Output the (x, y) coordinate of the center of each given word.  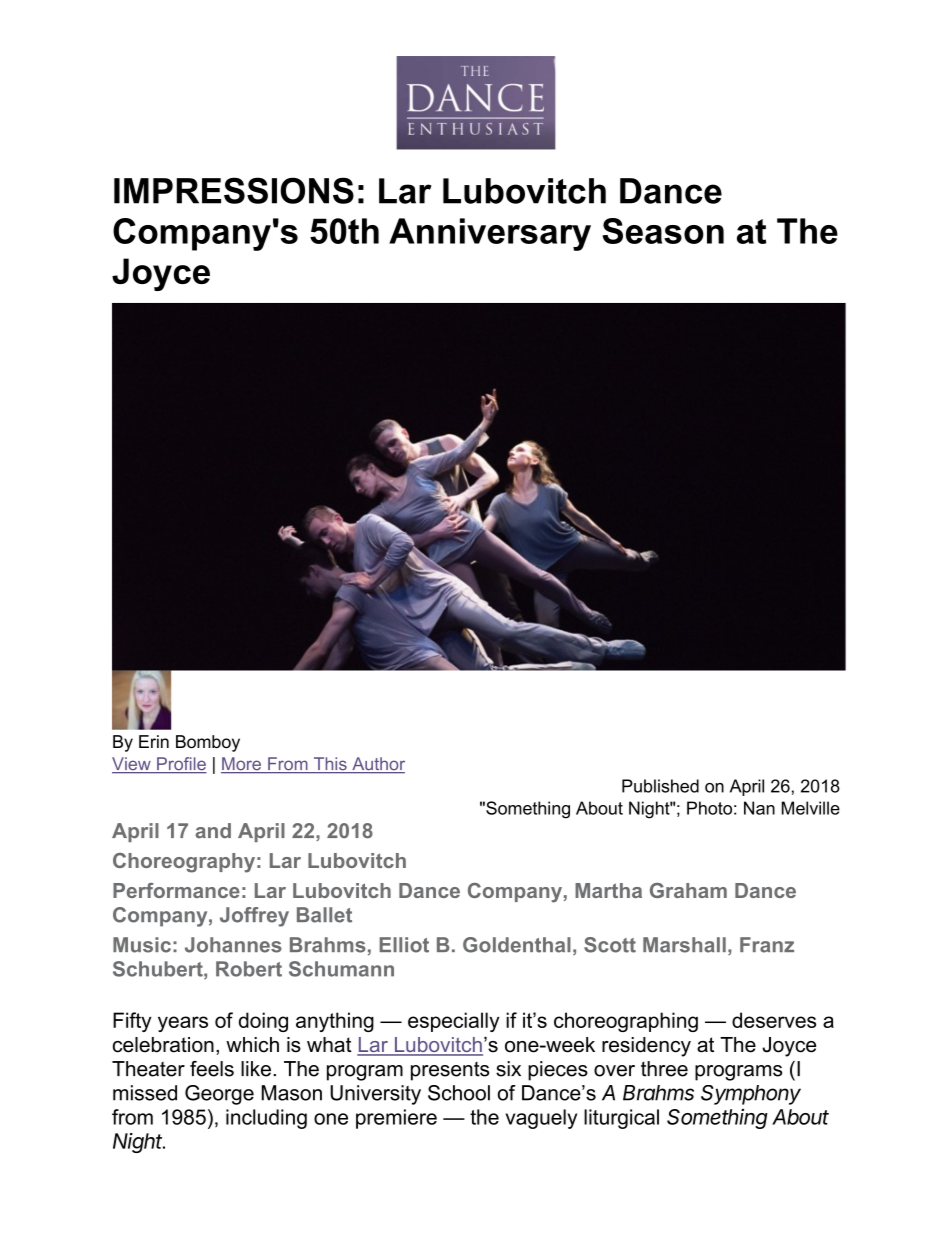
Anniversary (490, 234)
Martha (608, 890)
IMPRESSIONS (234, 190)
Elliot (404, 945)
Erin (154, 741)
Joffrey (254, 917)
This (330, 765)
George (219, 1095)
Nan (759, 808)
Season (663, 231)
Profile (181, 765)
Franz (767, 945)
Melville (811, 808)
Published (660, 786)
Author (377, 765)
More (242, 765)
